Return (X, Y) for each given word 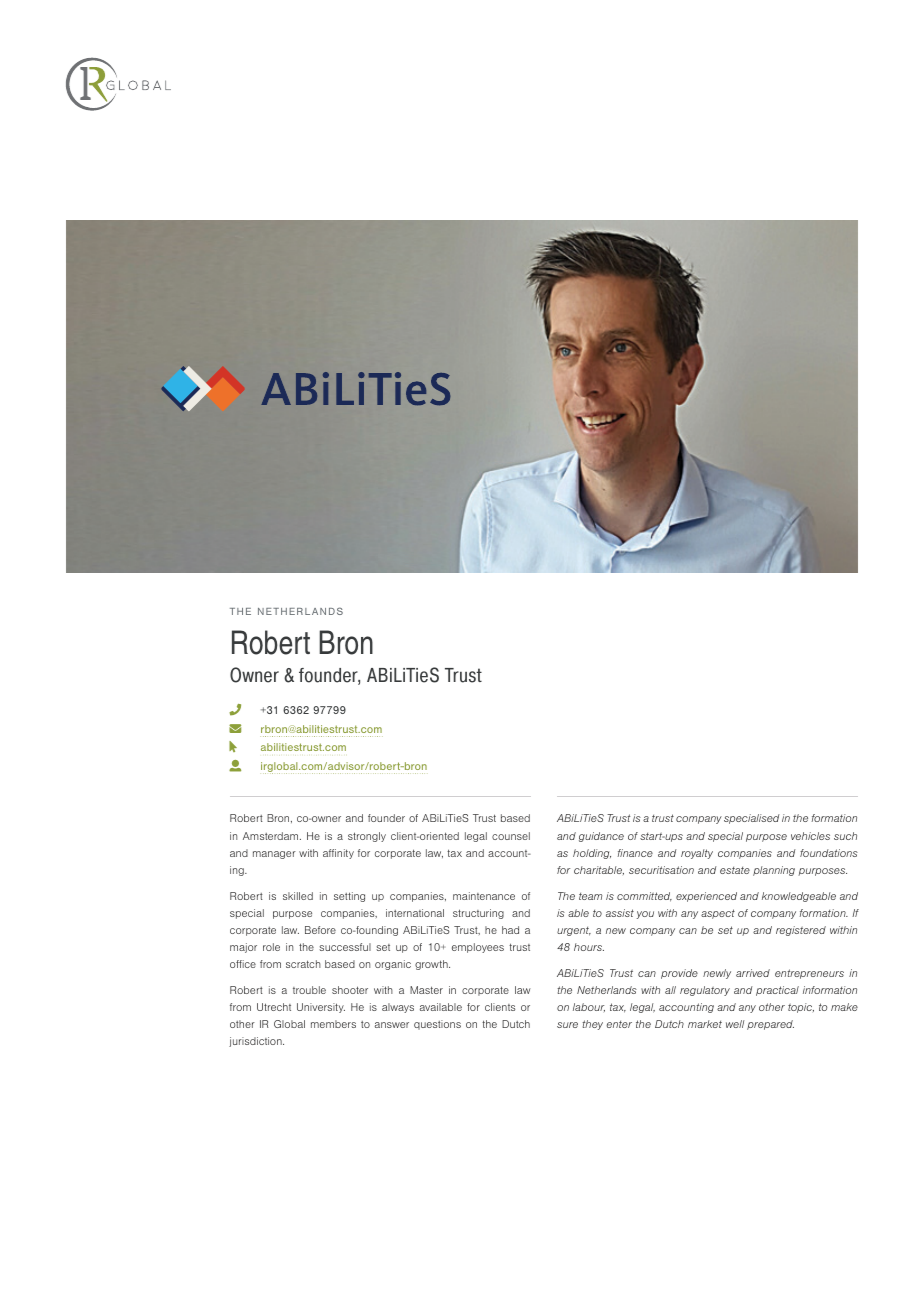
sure (567, 1025)
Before (320, 930)
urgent (574, 931)
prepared (770, 1025)
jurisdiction (256, 1042)
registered (801, 931)
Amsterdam (272, 836)
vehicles (810, 836)
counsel (511, 836)
